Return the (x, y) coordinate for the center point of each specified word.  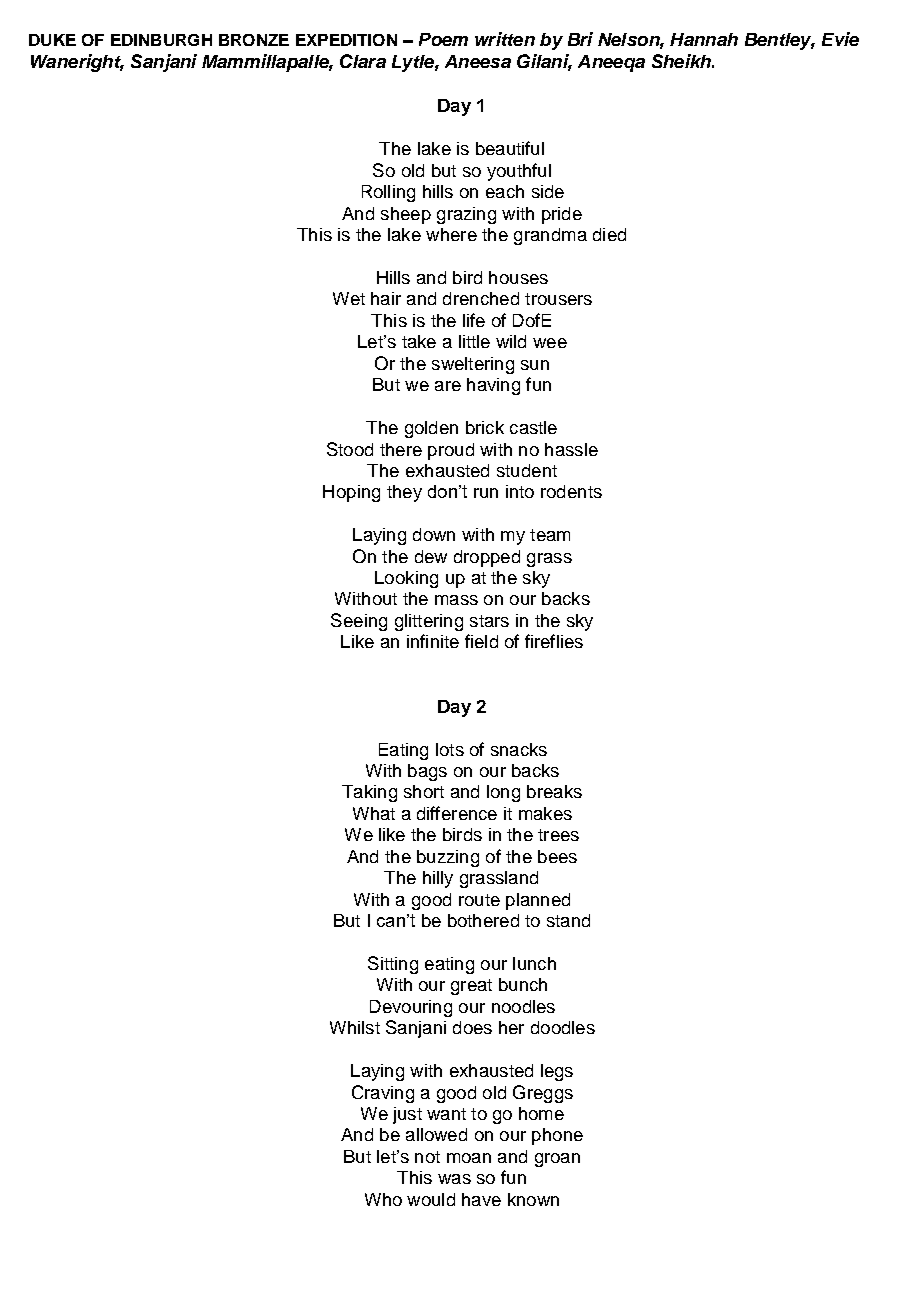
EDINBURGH (161, 40)
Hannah (704, 39)
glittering (429, 622)
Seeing (359, 622)
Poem (443, 39)
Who (383, 1199)
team (550, 535)
